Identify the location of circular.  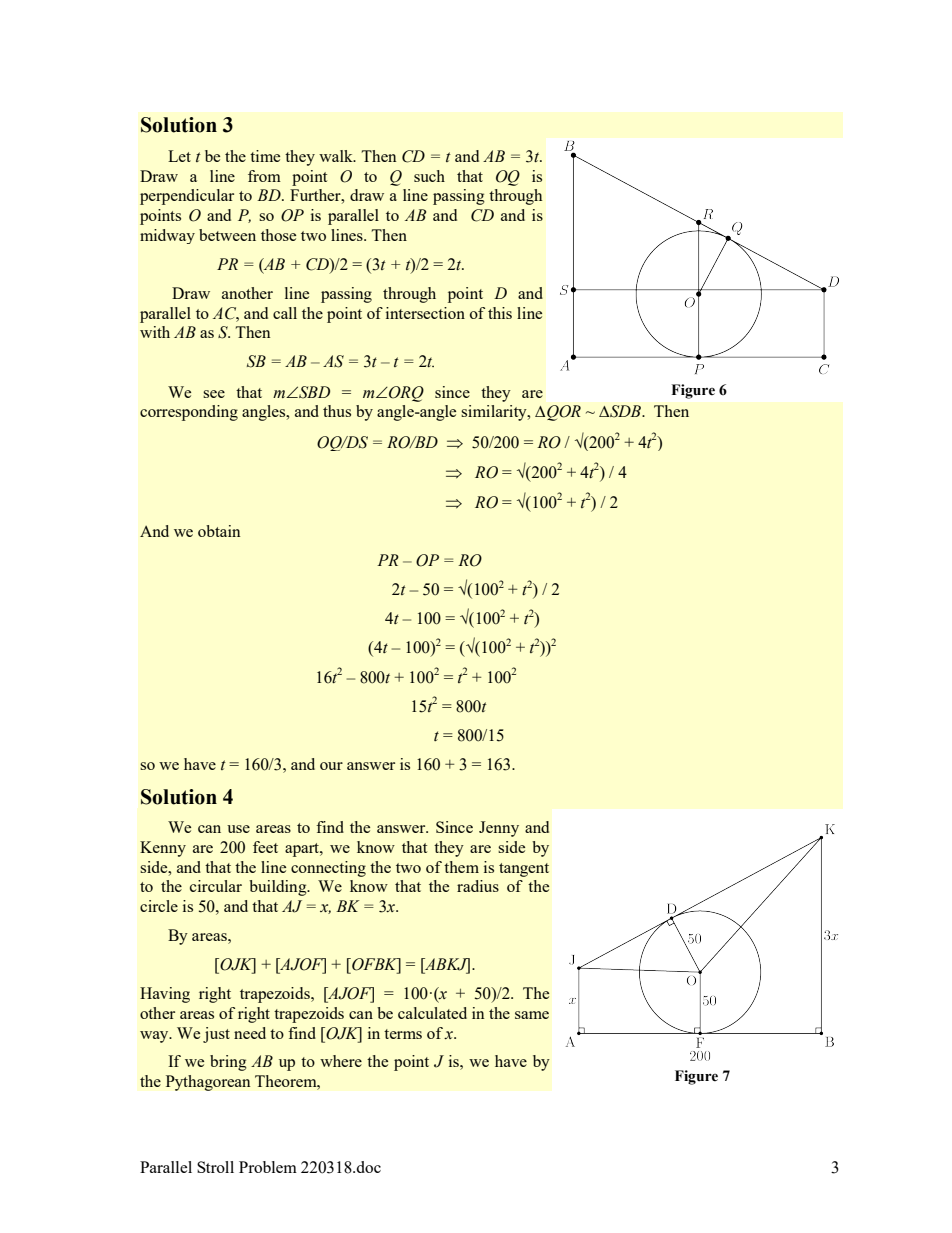
(216, 886).
